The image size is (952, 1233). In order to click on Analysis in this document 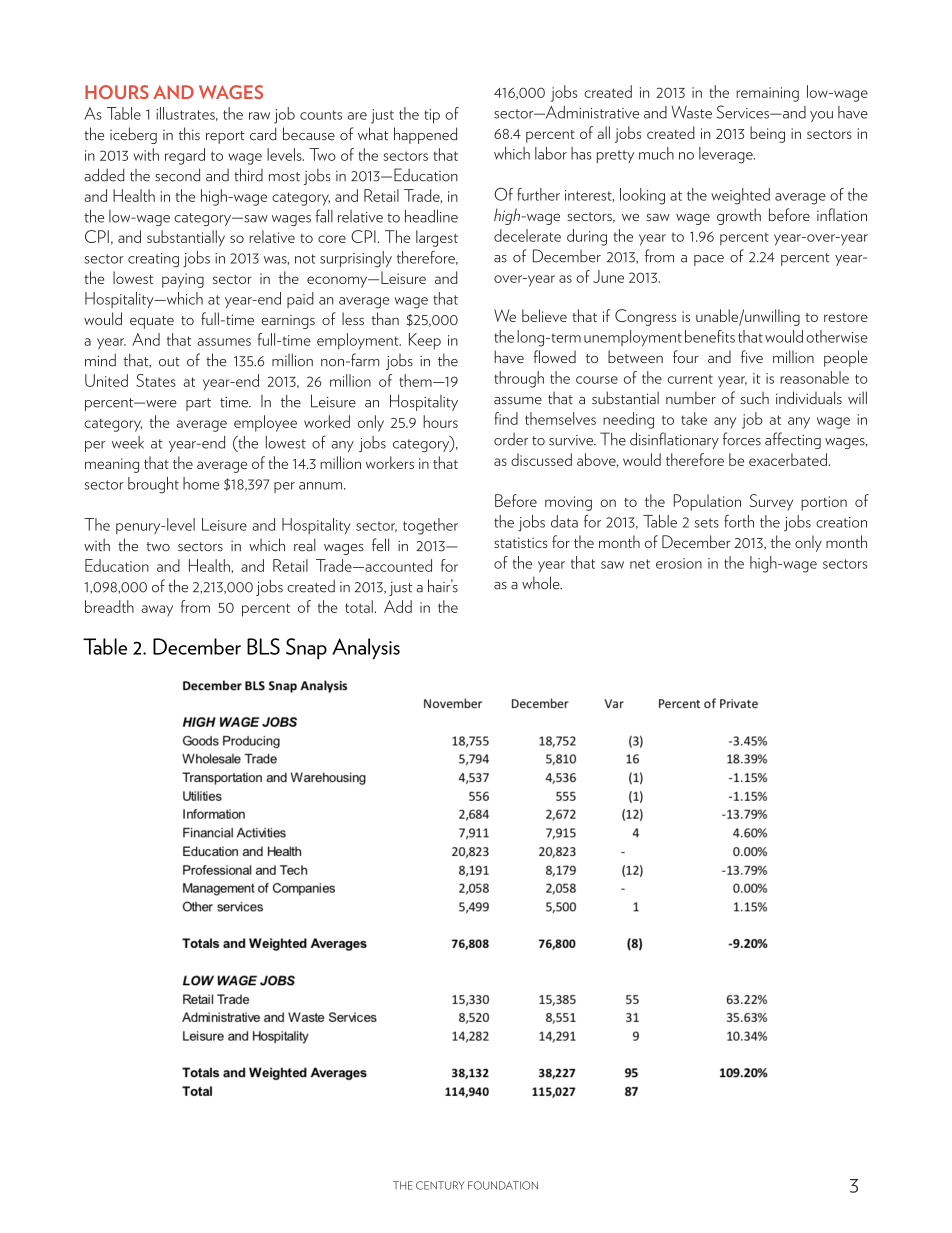, I will do `click(366, 649)`.
